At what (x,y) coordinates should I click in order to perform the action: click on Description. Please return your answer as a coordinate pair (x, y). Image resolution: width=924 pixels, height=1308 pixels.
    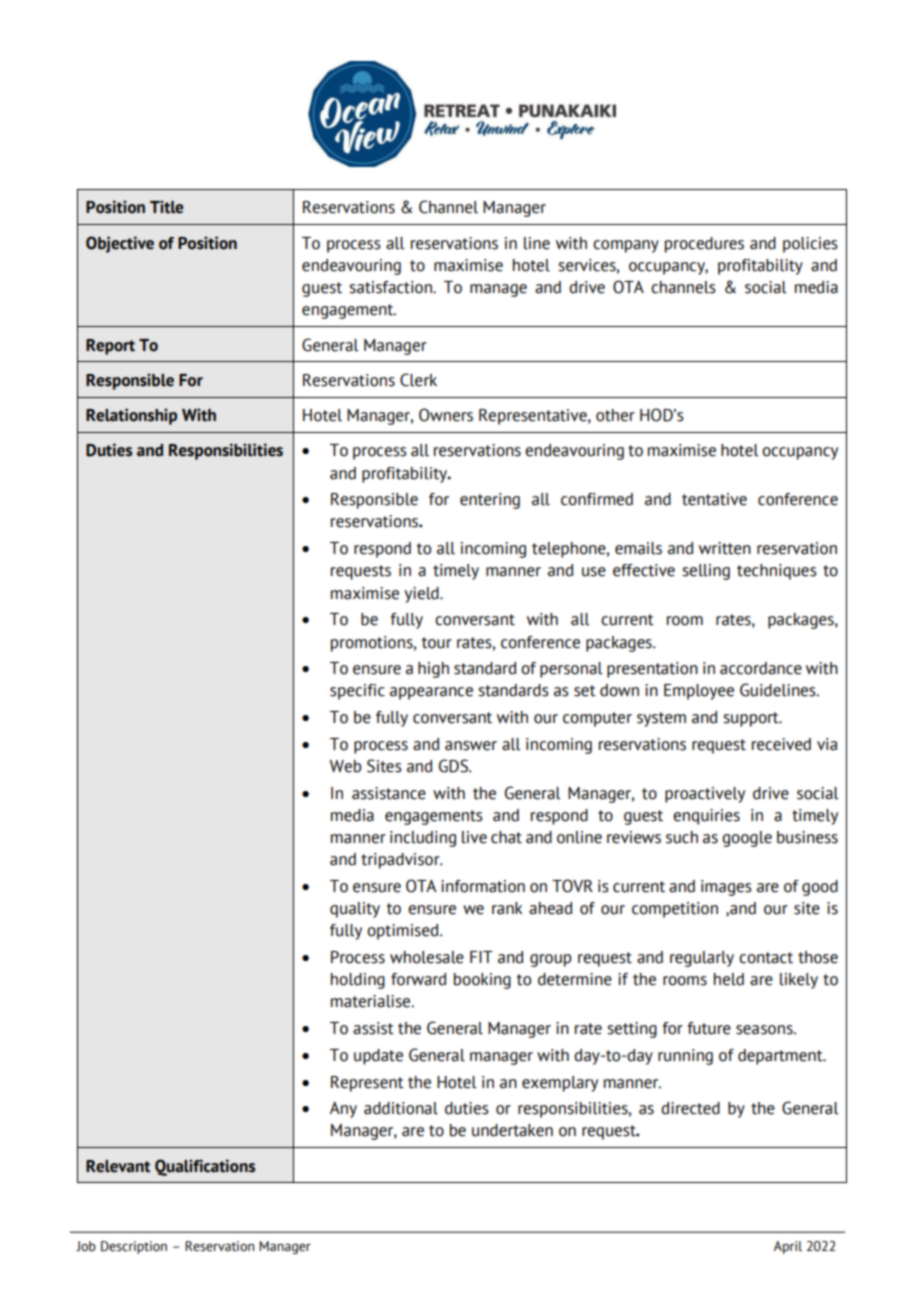
    Looking at the image, I should click on (134, 1247).
